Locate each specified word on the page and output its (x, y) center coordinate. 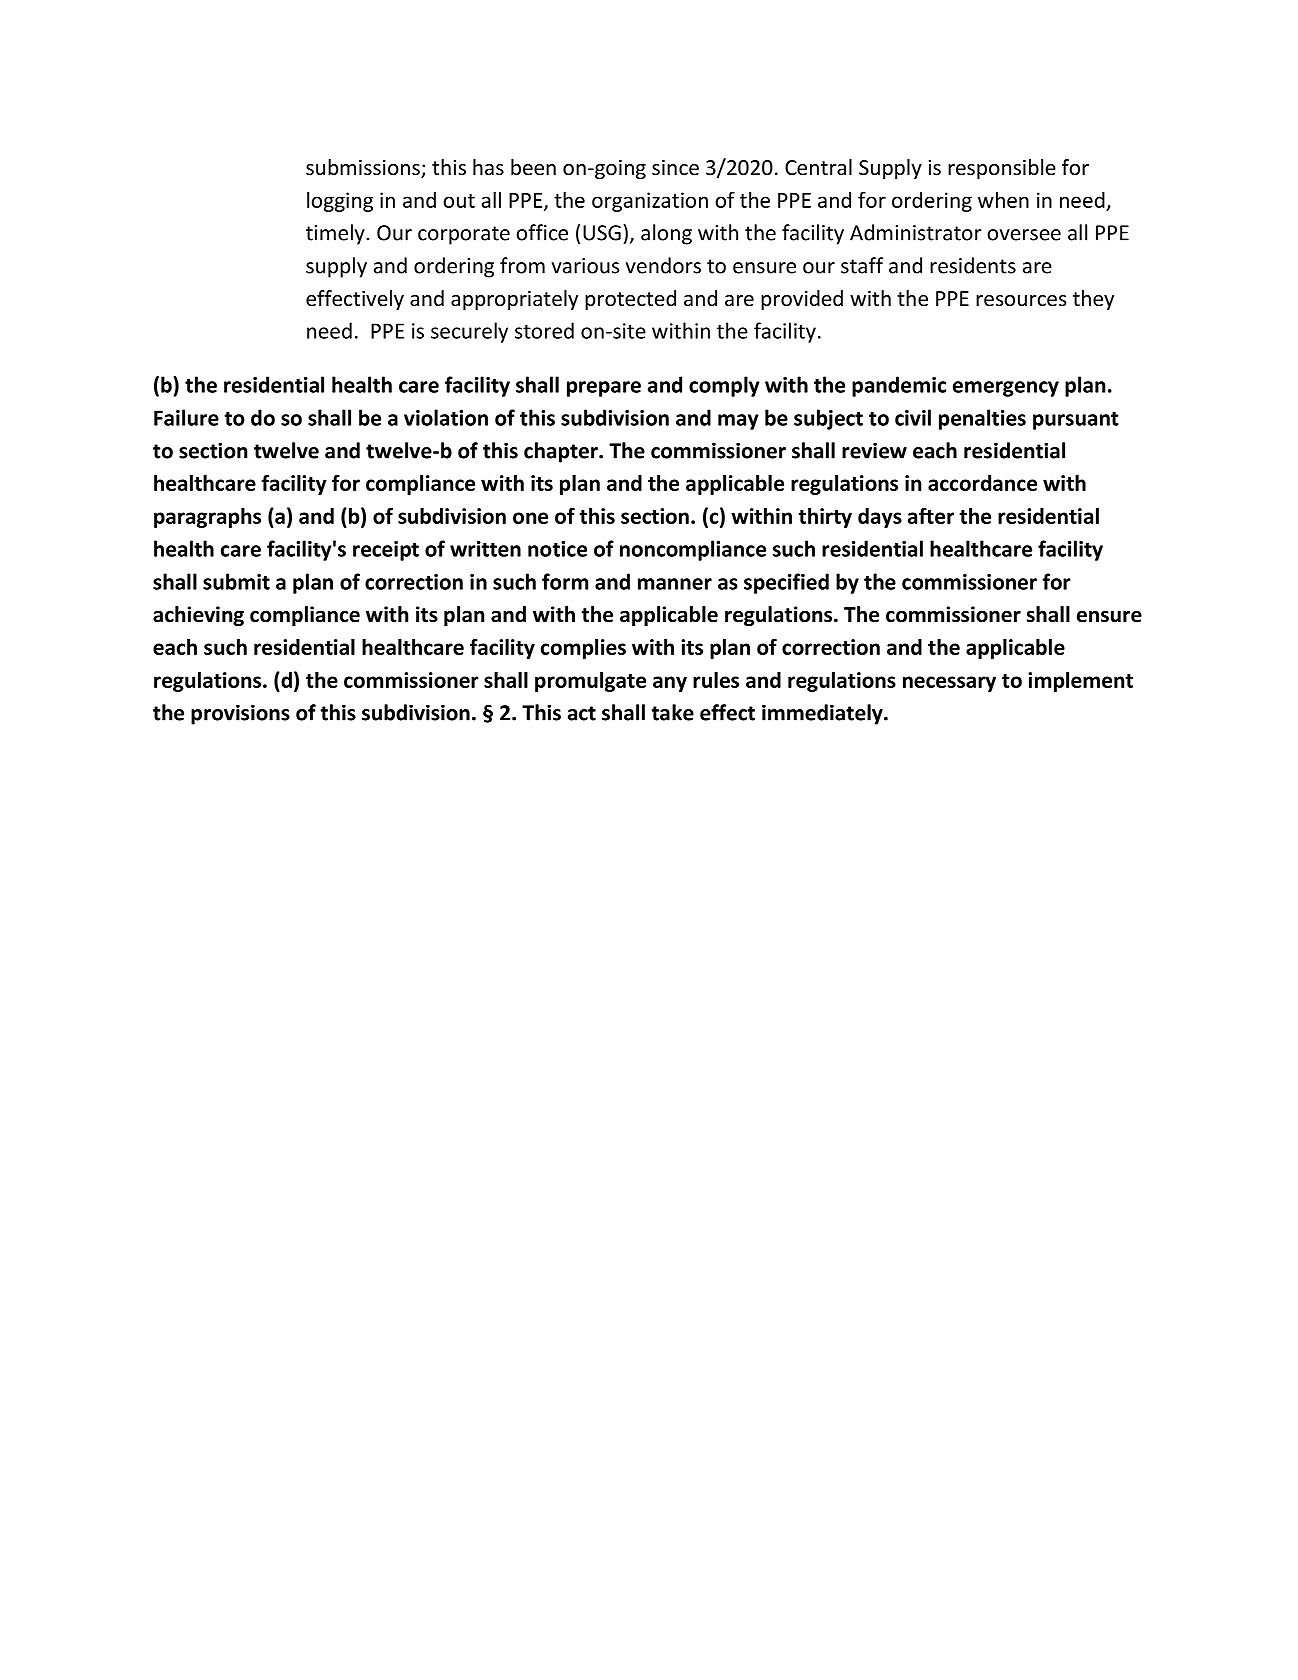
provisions (240, 714)
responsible (1002, 169)
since (675, 168)
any (670, 684)
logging (340, 202)
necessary (949, 684)
